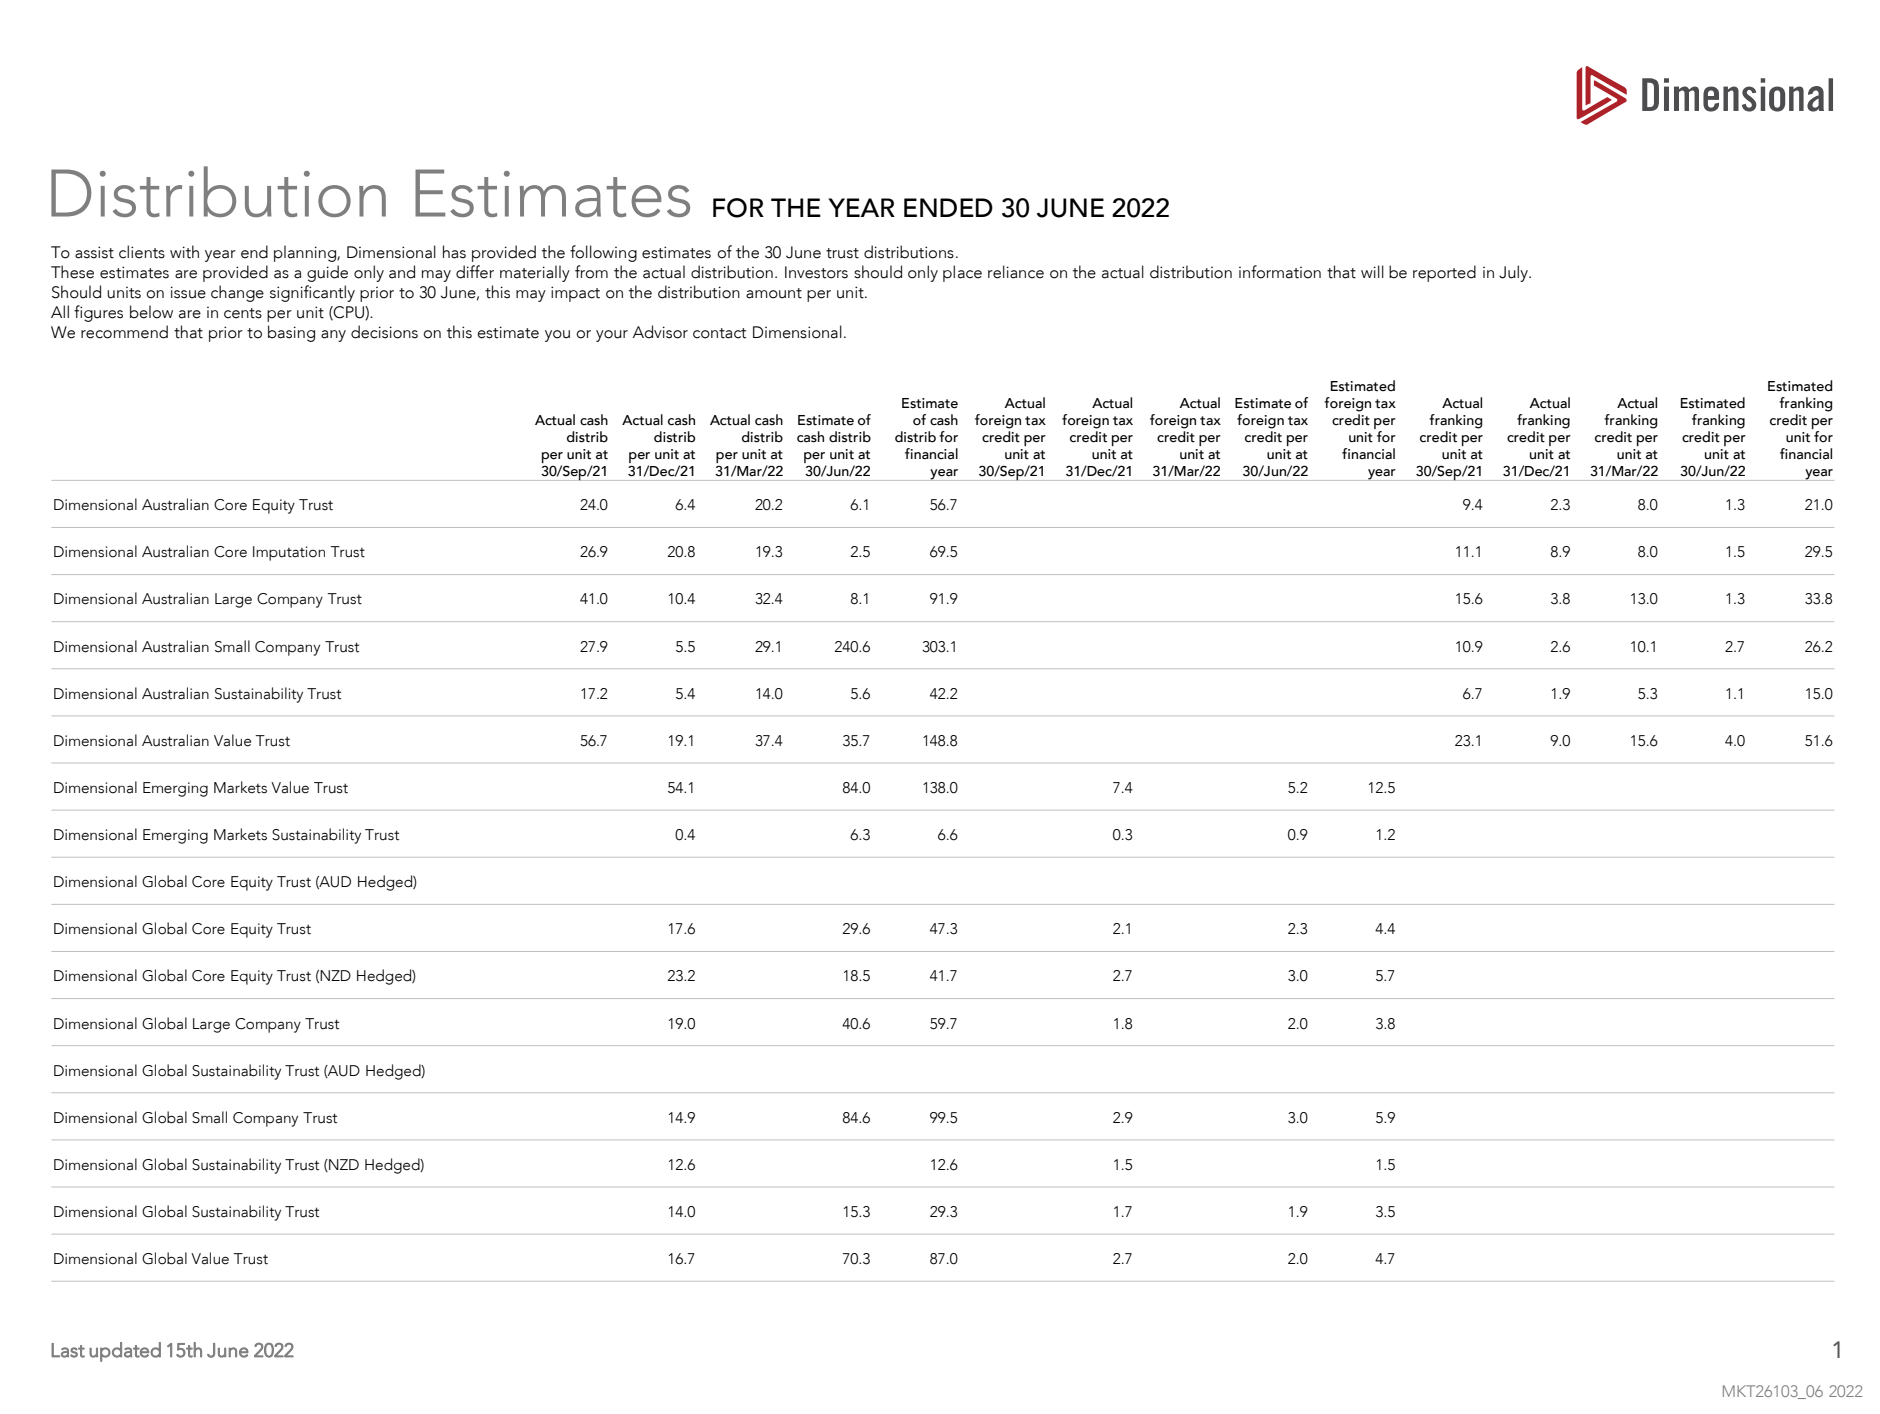 This screenshot has height=1414, width=1880. What do you see at coordinates (719, 333) in the screenshot?
I see `contact` at bounding box center [719, 333].
